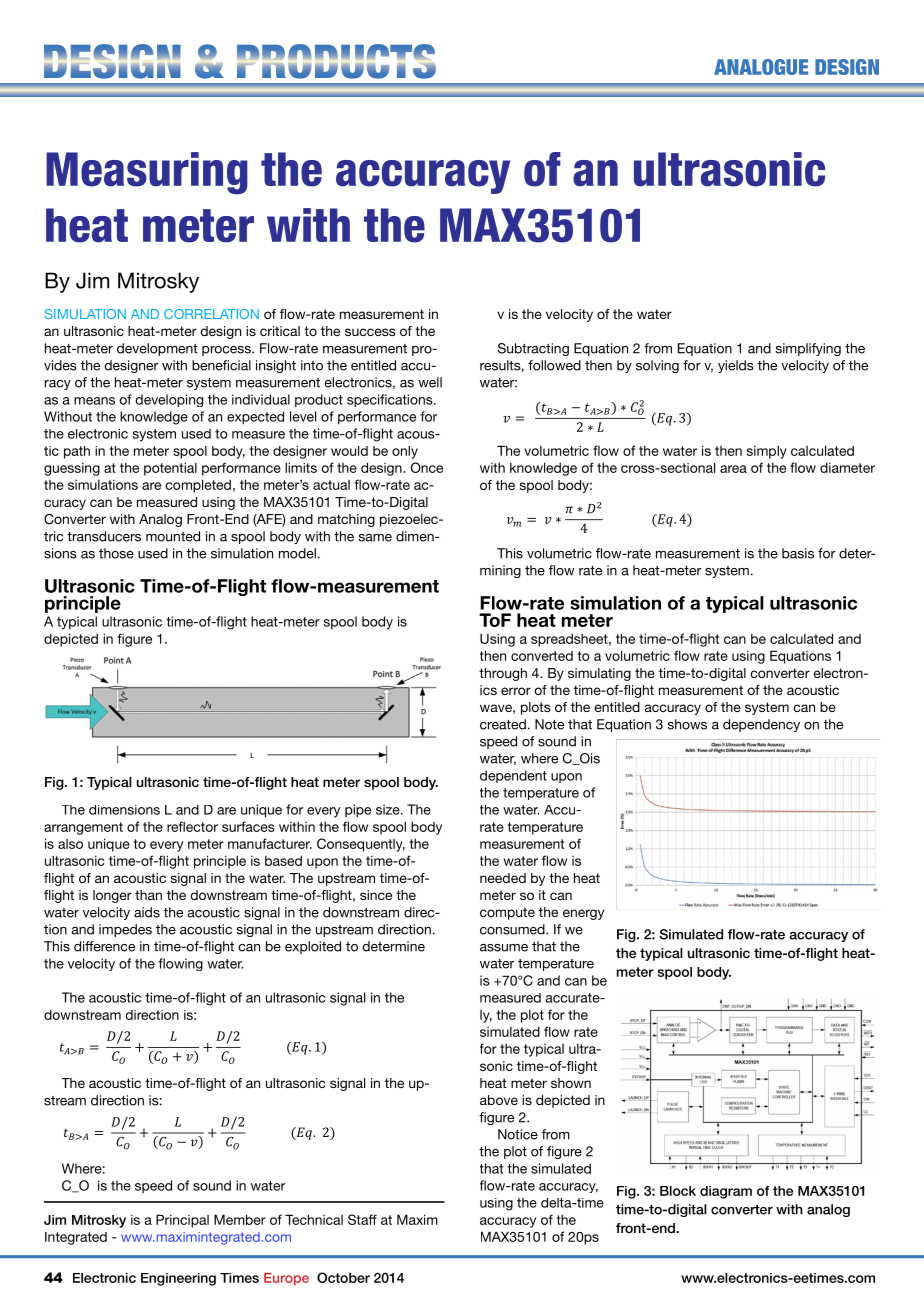  I want to click on shows, so click(687, 724).
